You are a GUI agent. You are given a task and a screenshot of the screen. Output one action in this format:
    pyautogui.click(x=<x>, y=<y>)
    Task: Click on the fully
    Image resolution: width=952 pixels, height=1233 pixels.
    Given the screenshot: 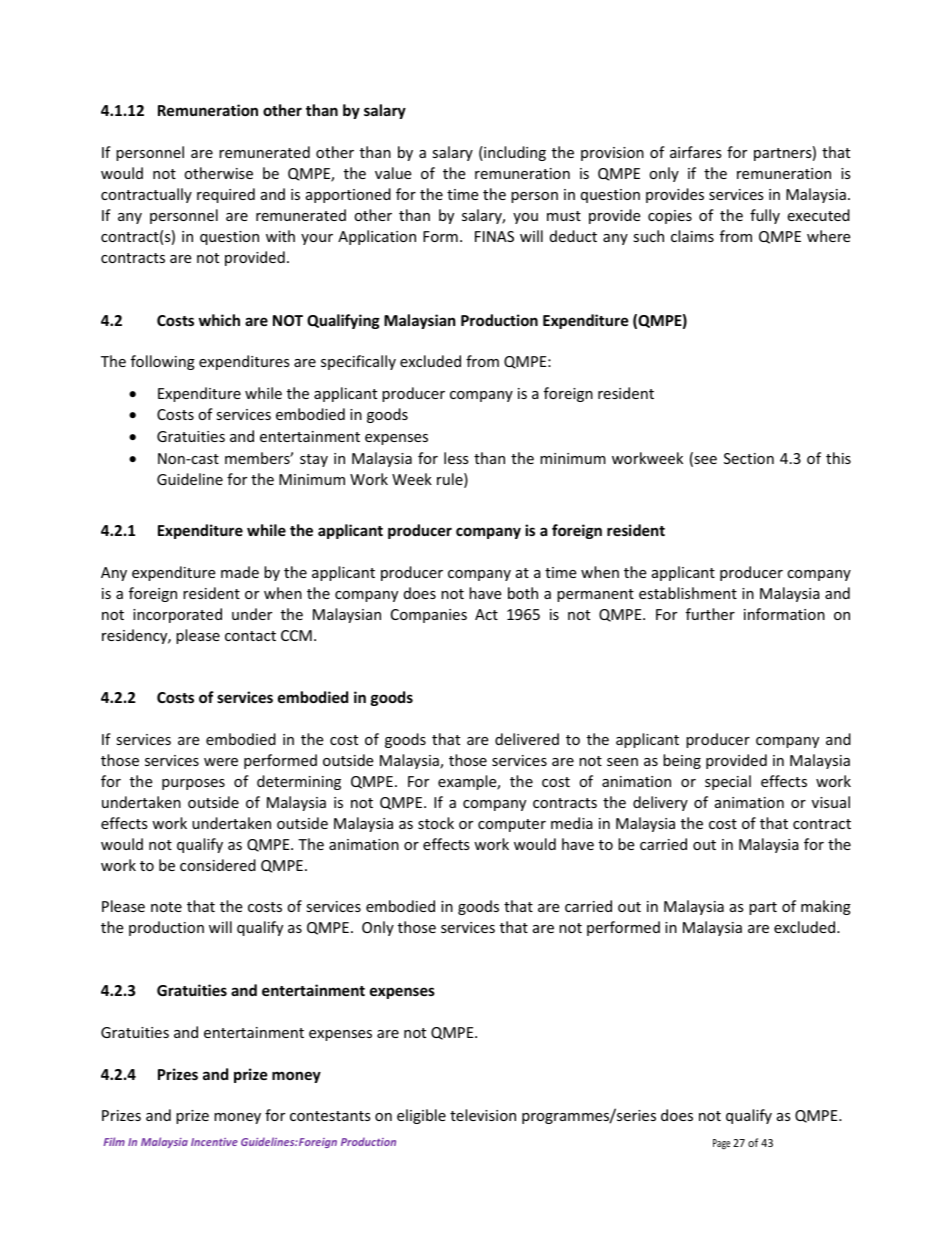 What is the action you would take?
    pyautogui.click(x=765, y=216)
